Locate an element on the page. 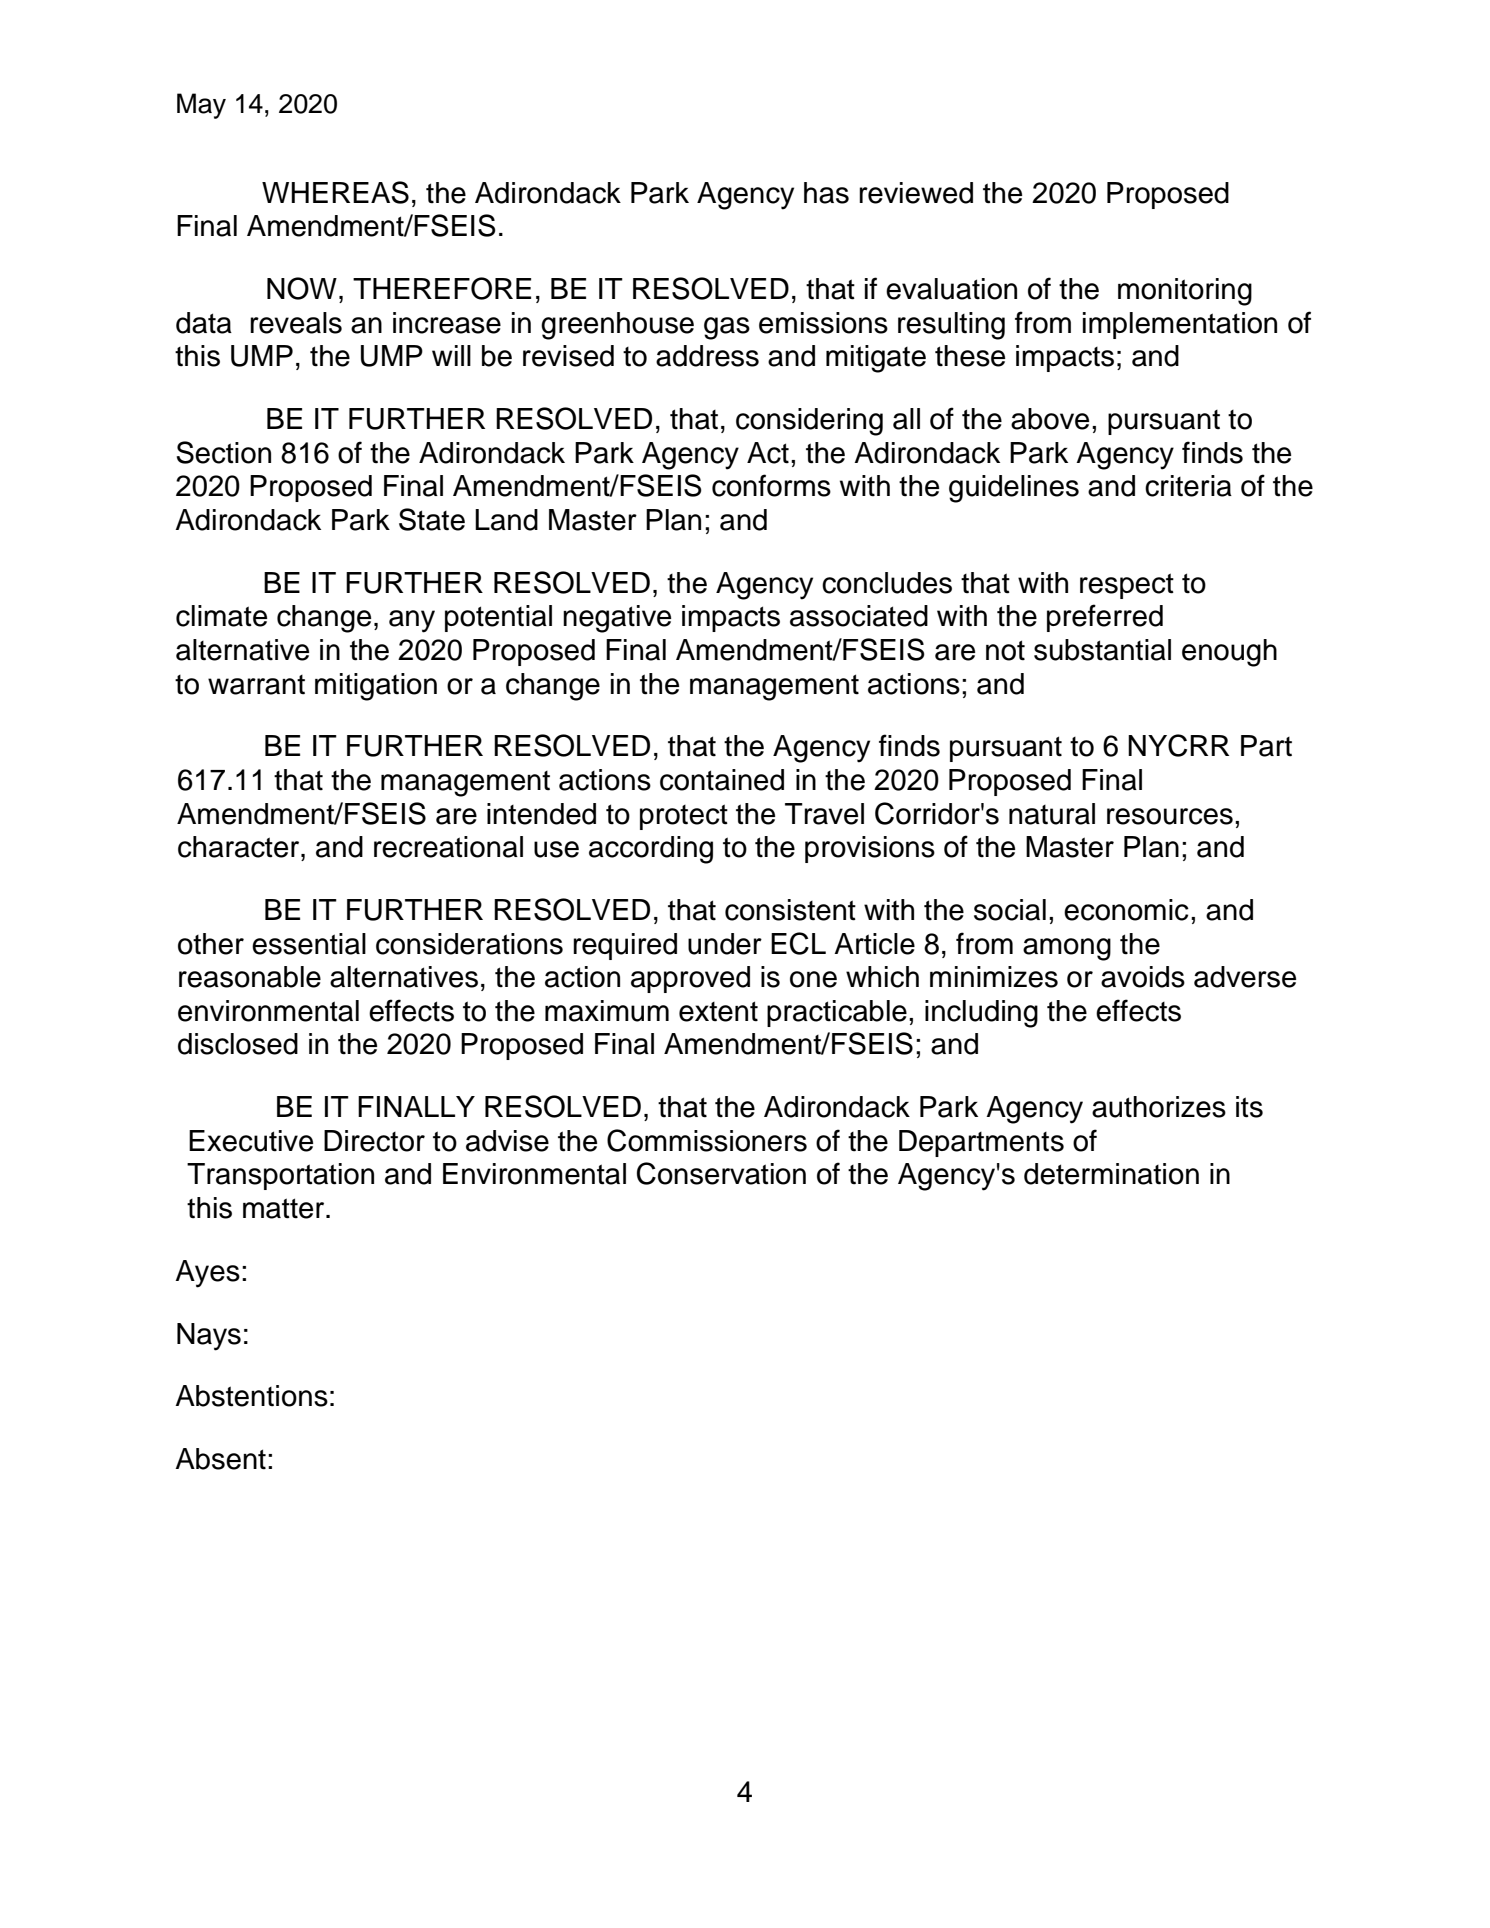 The image size is (1490, 1928). Abstentions is located at coordinates (251, 1396).
